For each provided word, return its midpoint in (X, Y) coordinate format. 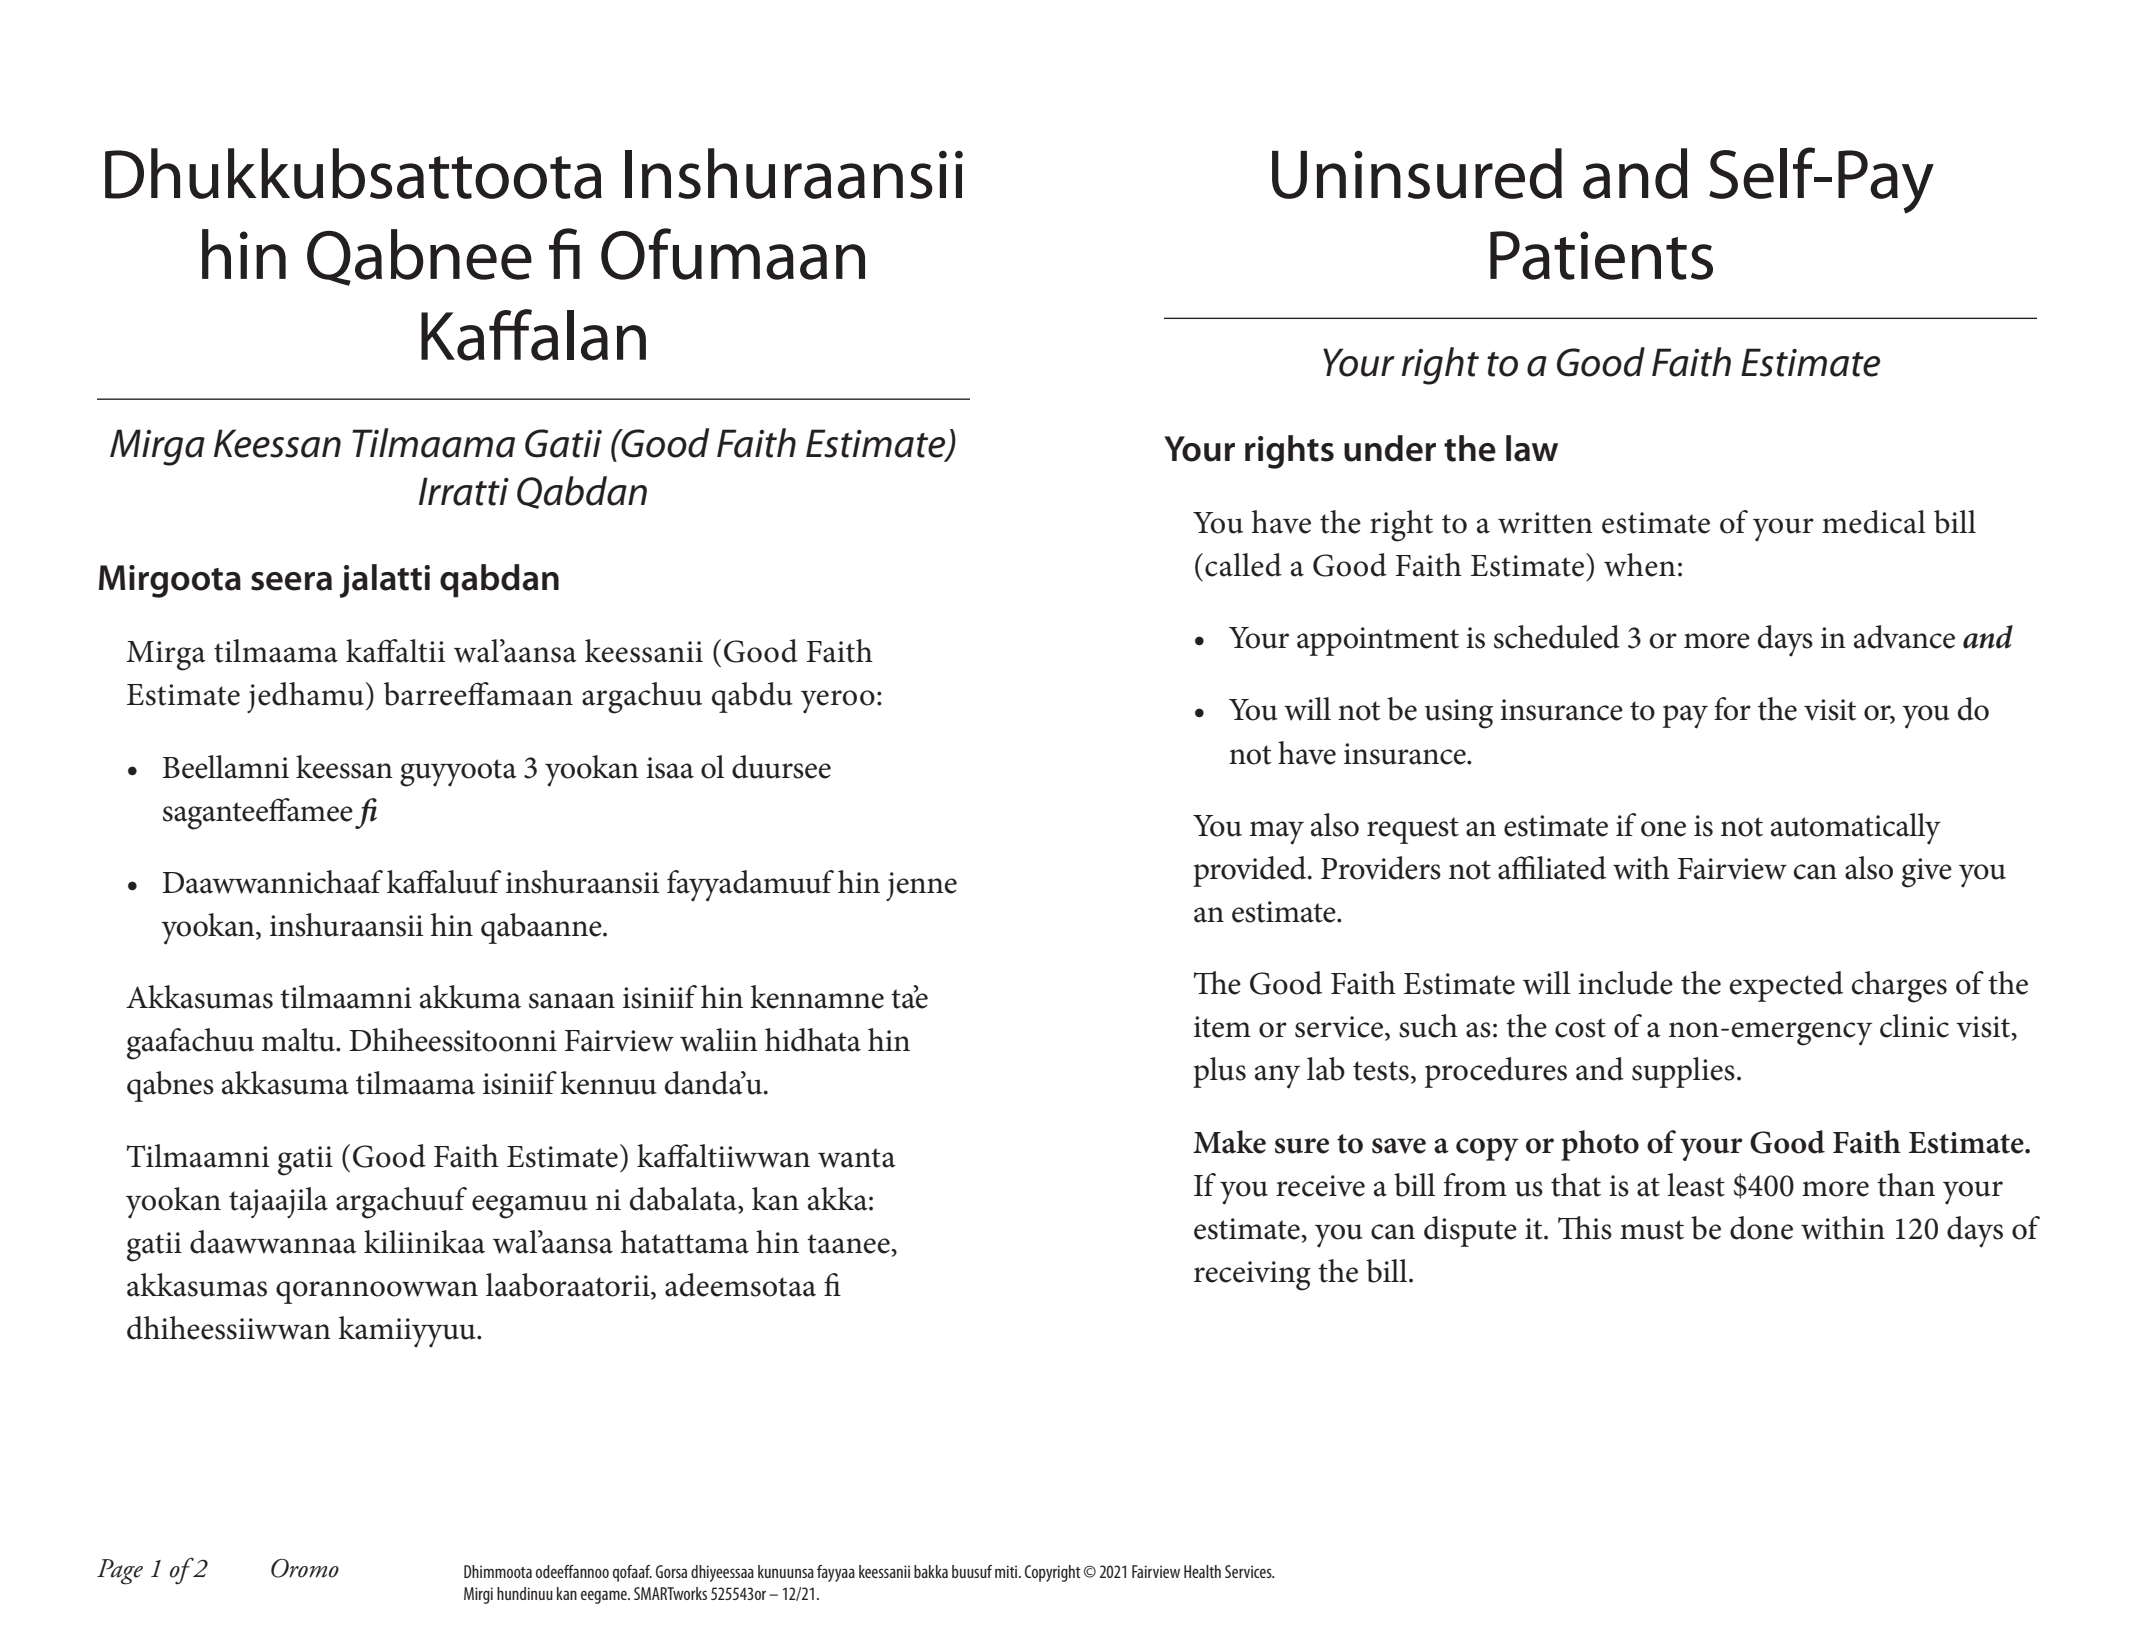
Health (1202, 1571)
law (1532, 448)
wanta (857, 1158)
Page (120, 1572)
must (1652, 1230)
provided (1251, 871)
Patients (1601, 255)
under (1390, 448)
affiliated (1552, 868)
